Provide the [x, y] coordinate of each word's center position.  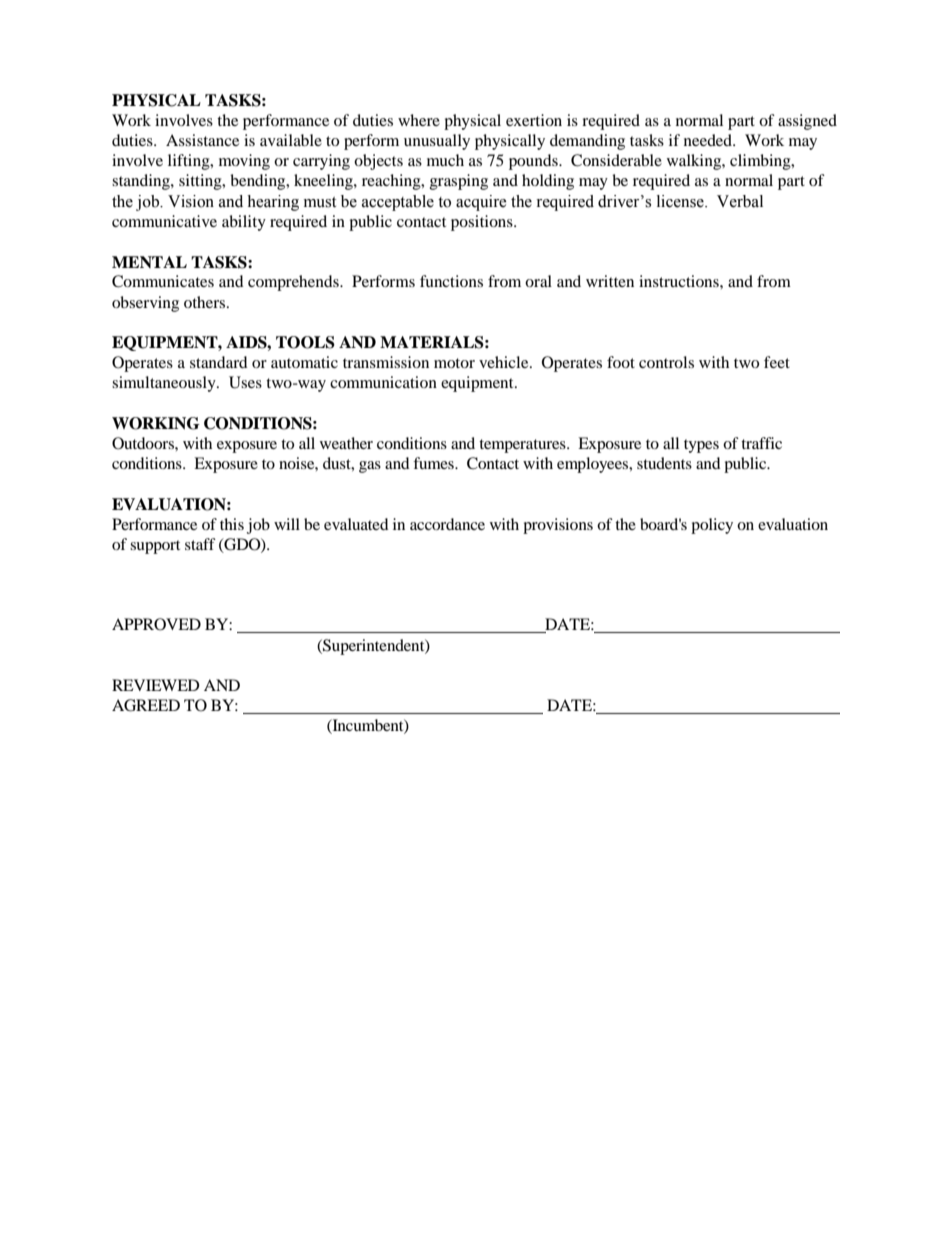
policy [712, 526]
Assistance [202, 140]
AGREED [146, 705]
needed [709, 140]
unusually [437, 142]
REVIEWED [156, 685]
